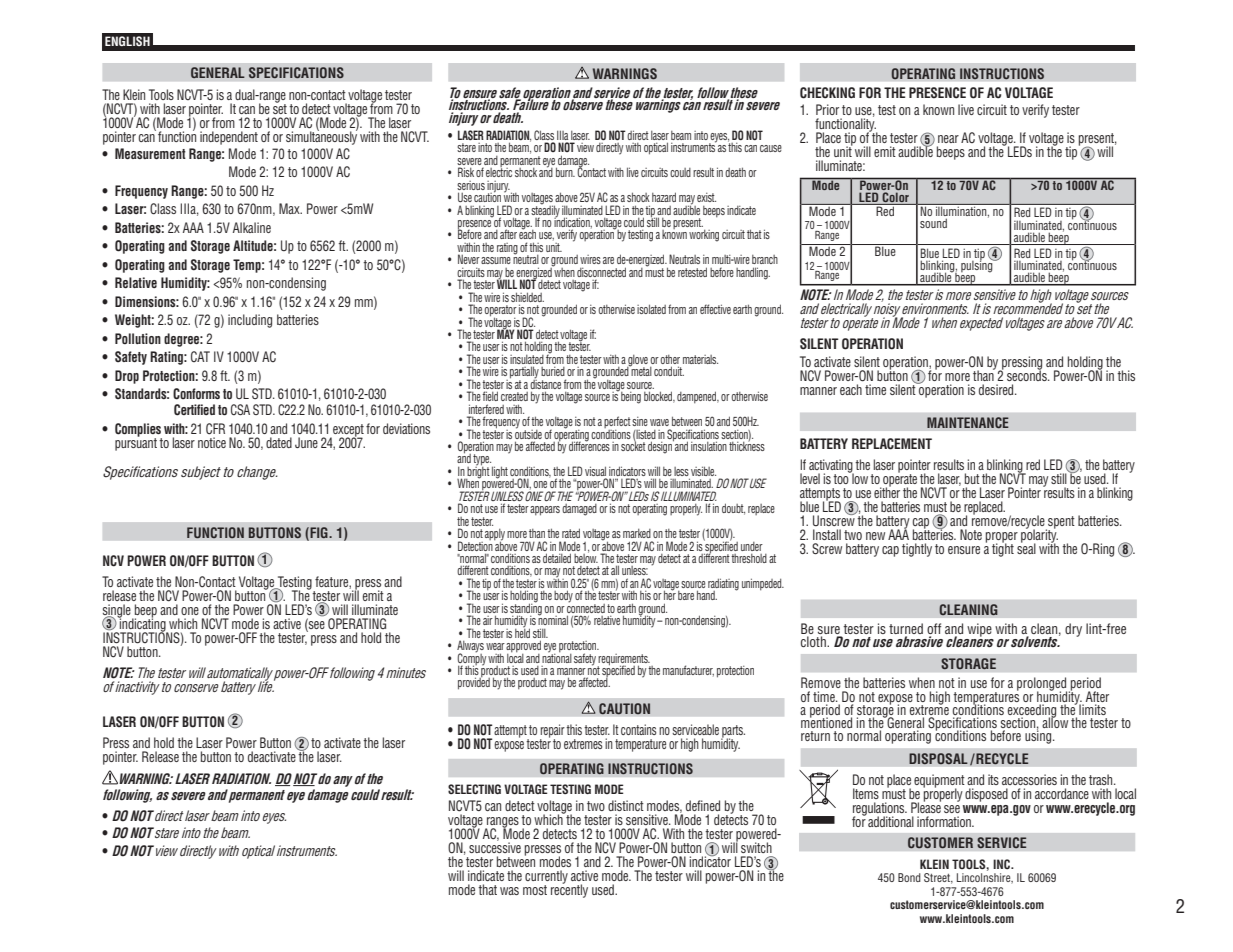  What do you see at coordinates (723, 585) in the page?
I see `radiating` at bounding box center [723, 585].
